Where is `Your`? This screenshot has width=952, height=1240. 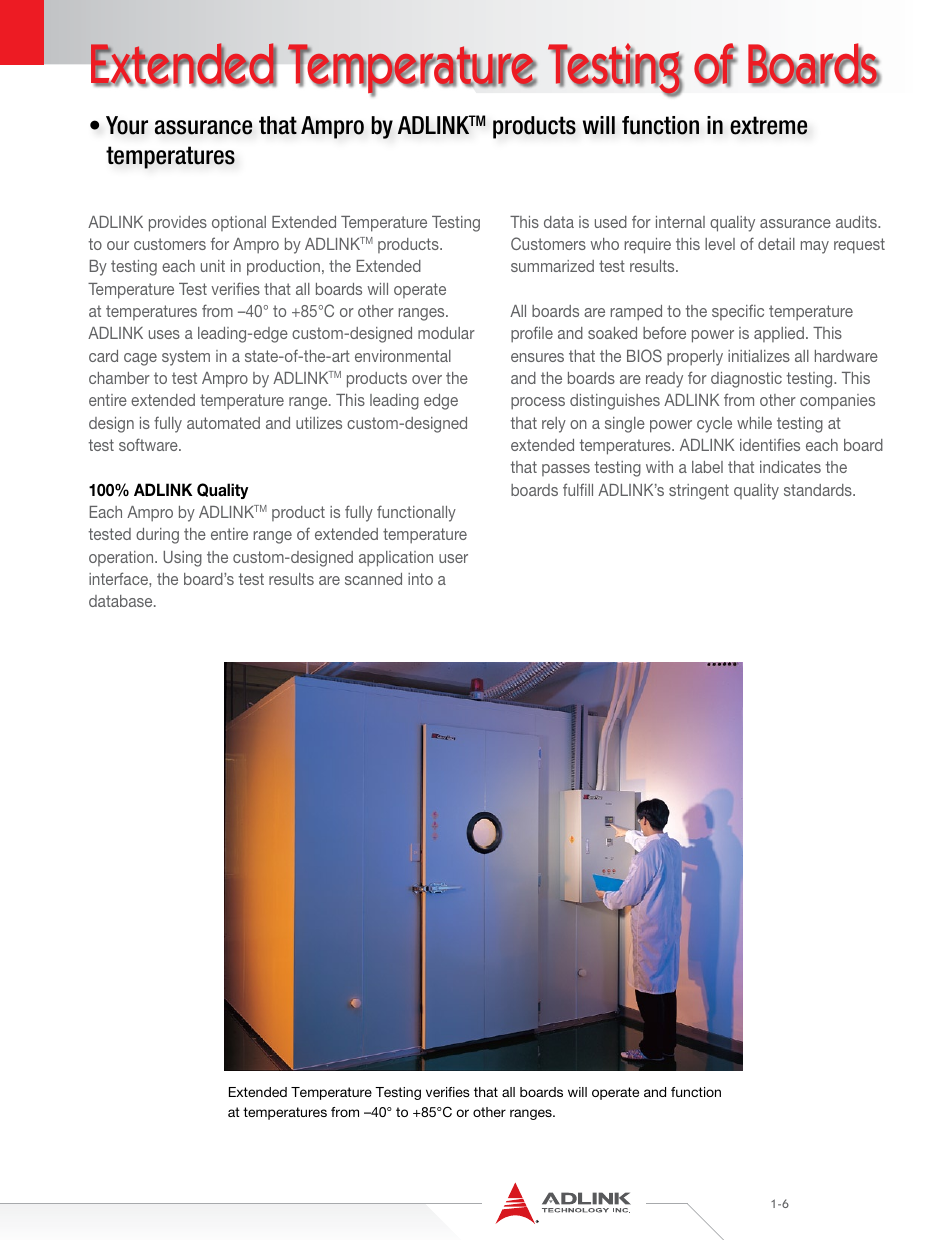 Your is located at coordinates (127, 125).
